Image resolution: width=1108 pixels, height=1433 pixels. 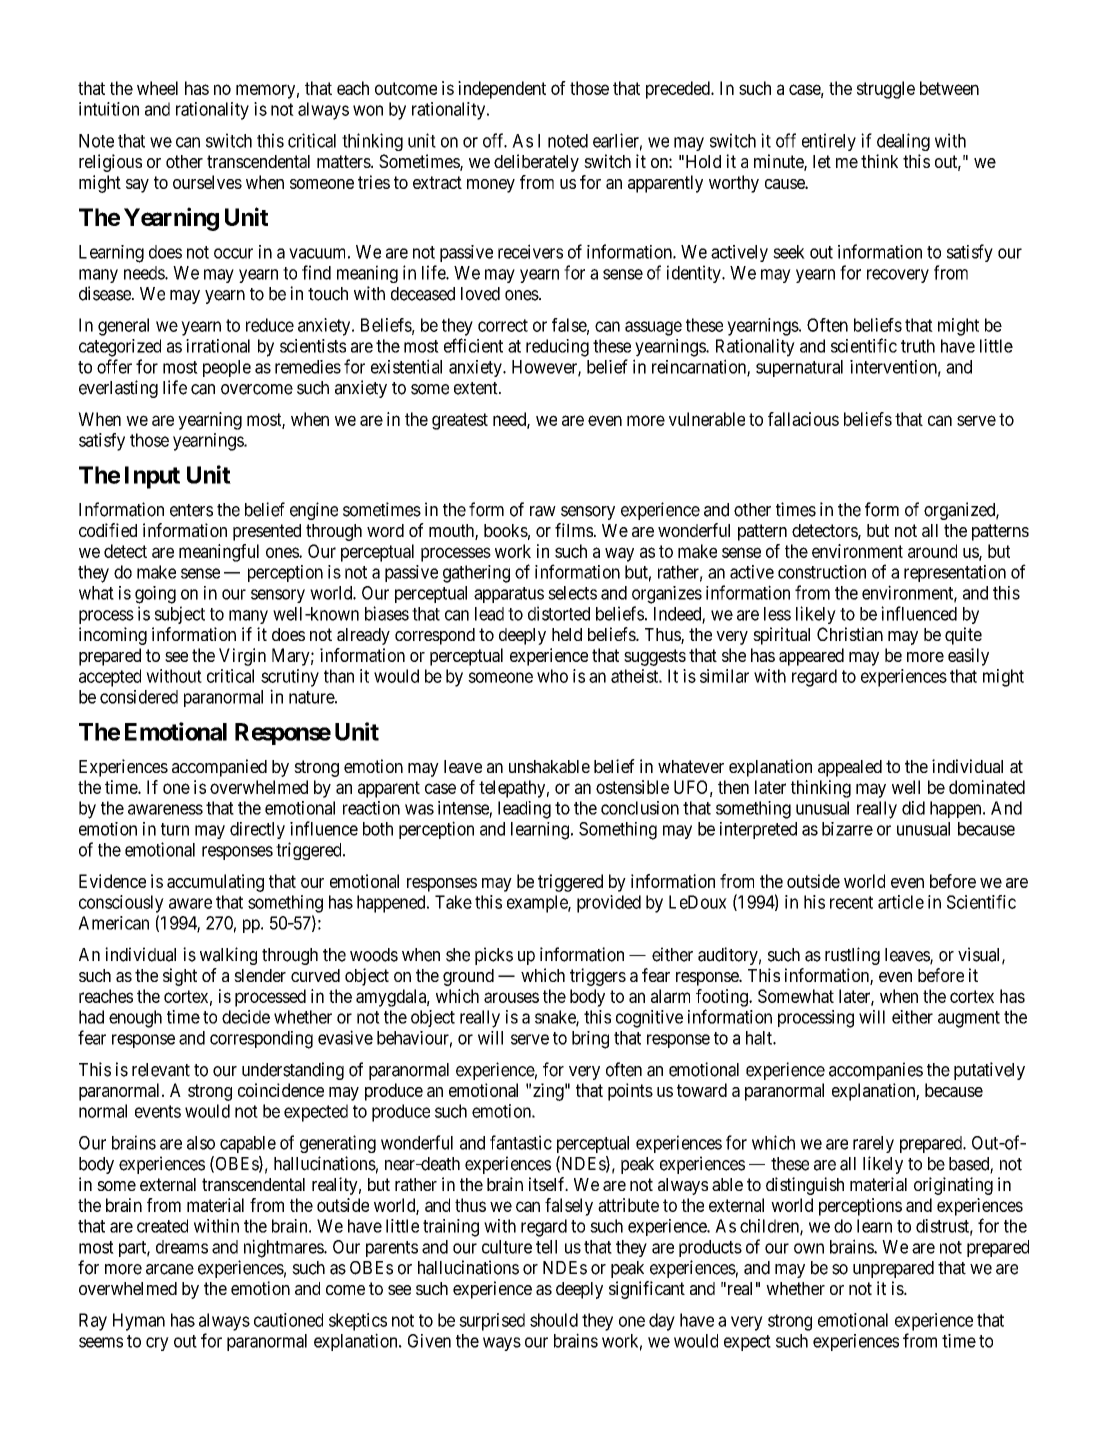 What do you see at coordinates (552, 676) in the screenshot?
I see `who` at bounding box center [552, 676].
